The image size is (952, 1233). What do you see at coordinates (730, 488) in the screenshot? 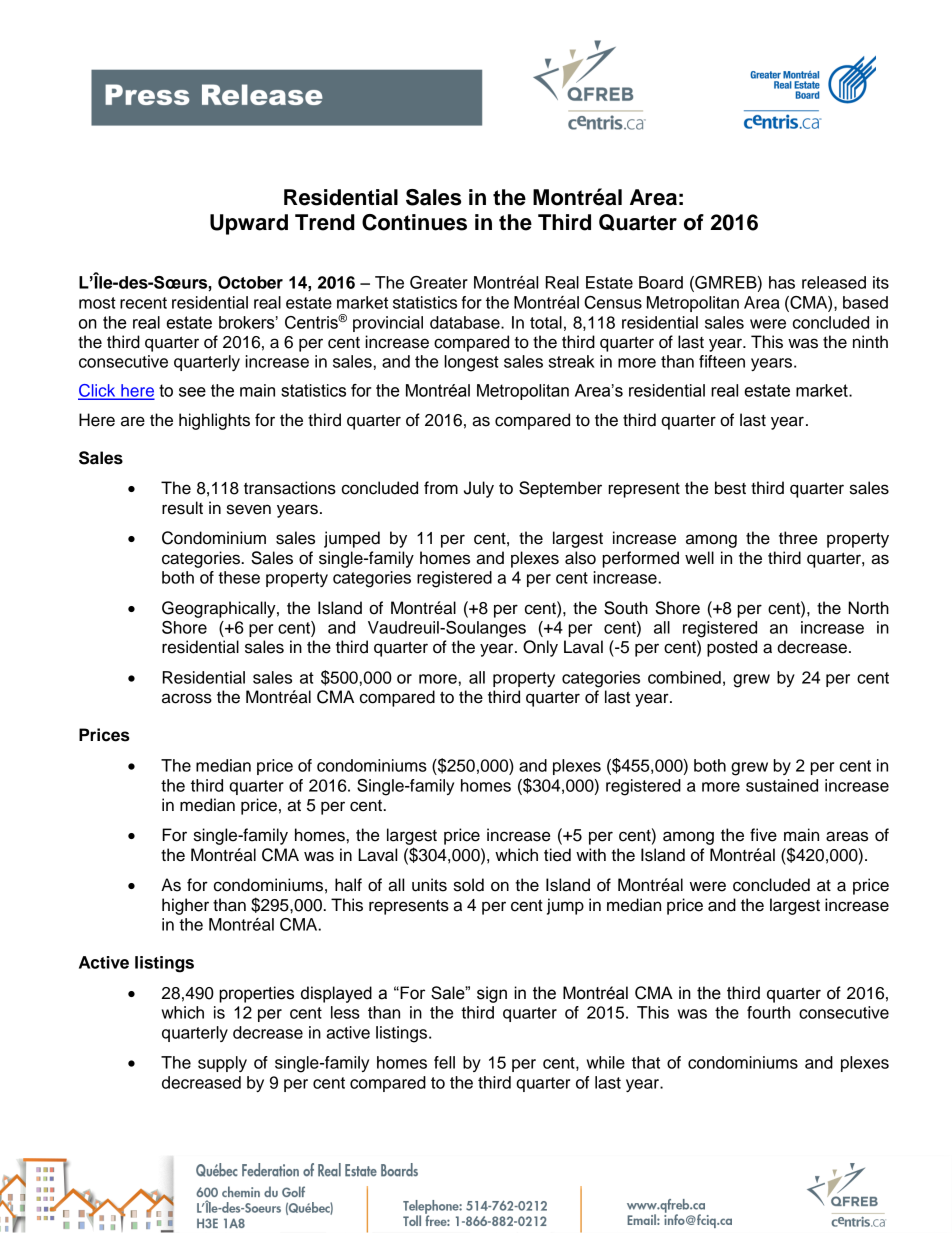
I see `best` at bounding box center [730, 488].
